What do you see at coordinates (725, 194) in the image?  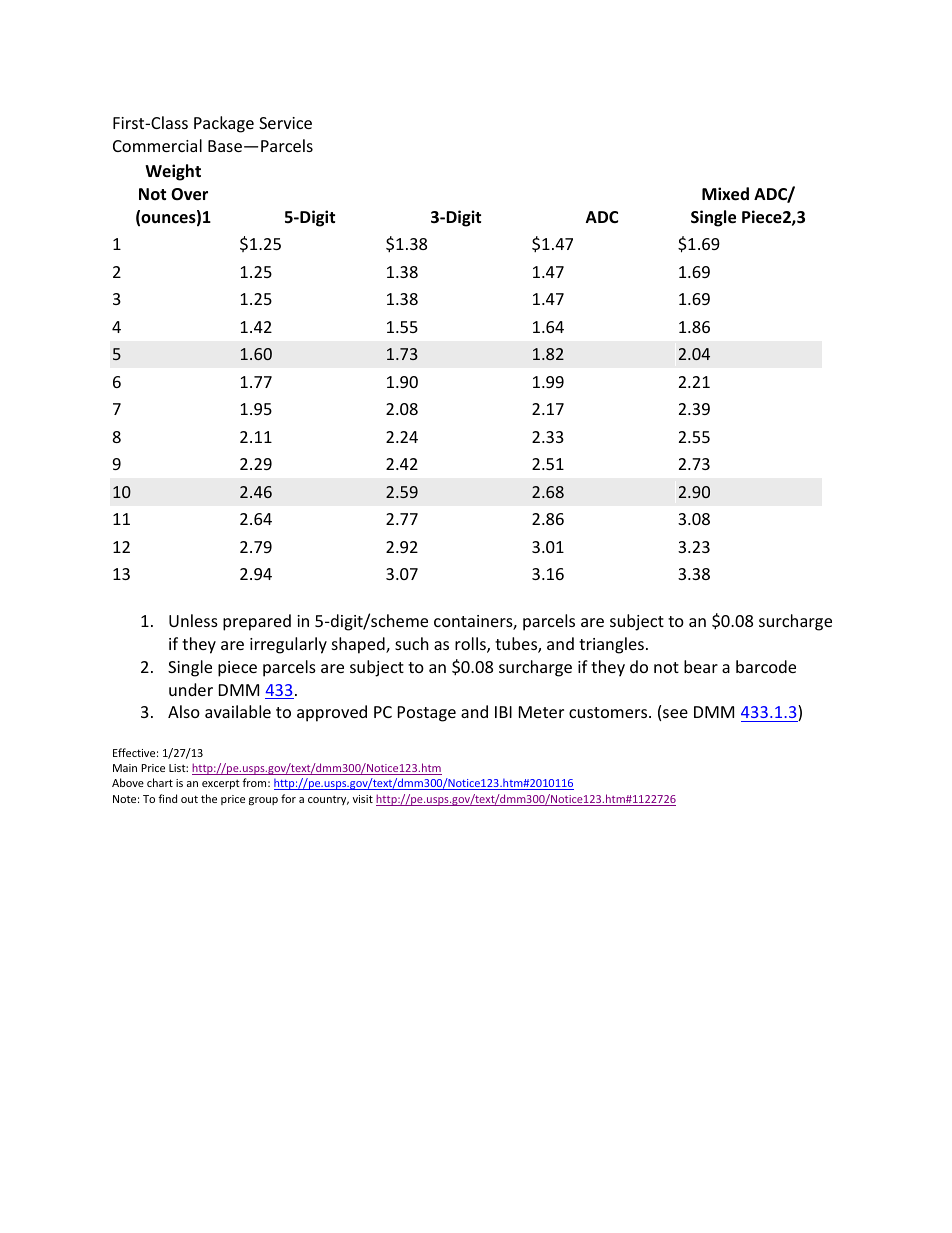 I see `Mixed` at bounding box center [725, 194].
